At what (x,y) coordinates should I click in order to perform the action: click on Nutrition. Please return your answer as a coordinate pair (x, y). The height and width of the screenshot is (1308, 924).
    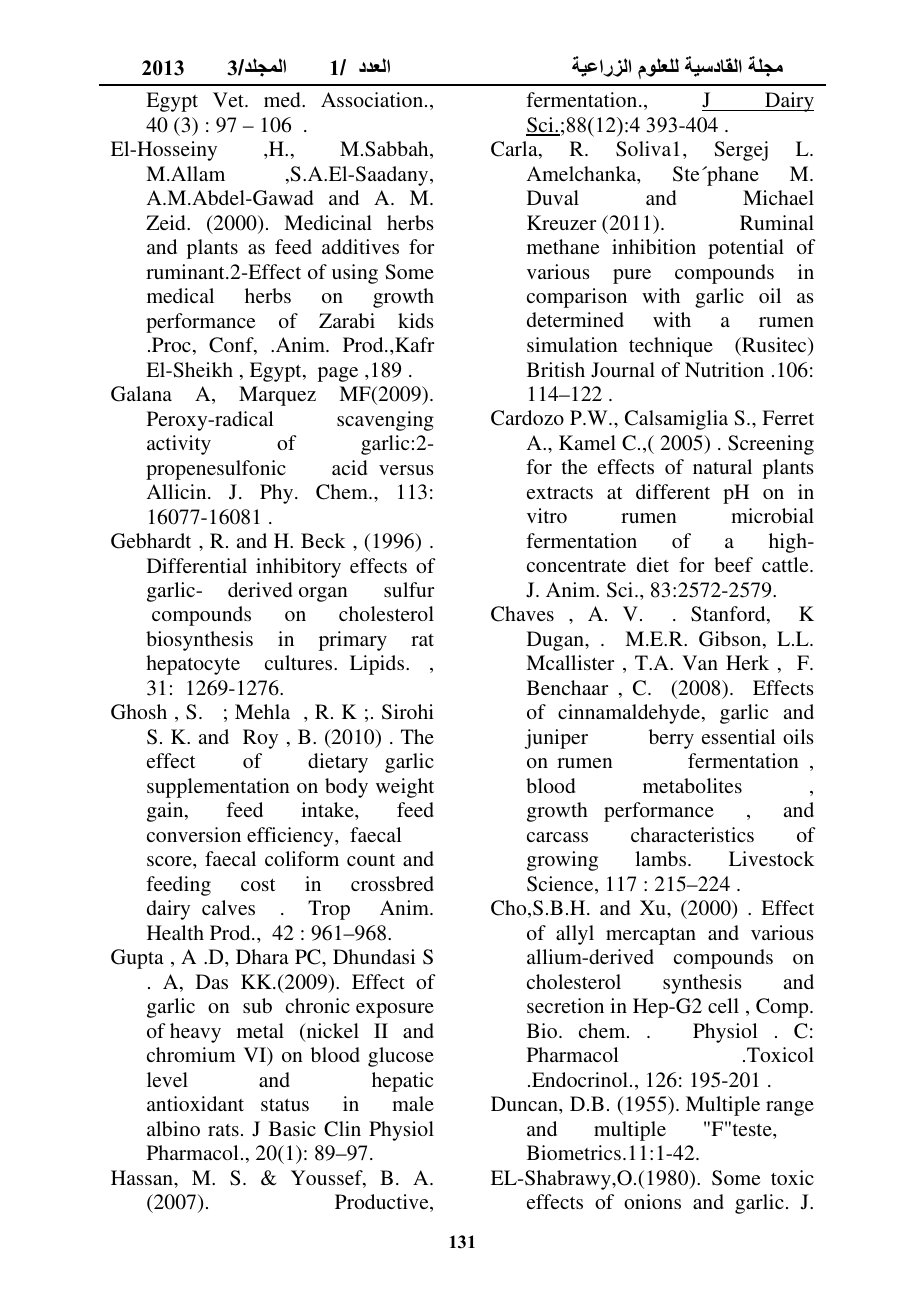
    Looking at the image, I should click on (724, 369).
